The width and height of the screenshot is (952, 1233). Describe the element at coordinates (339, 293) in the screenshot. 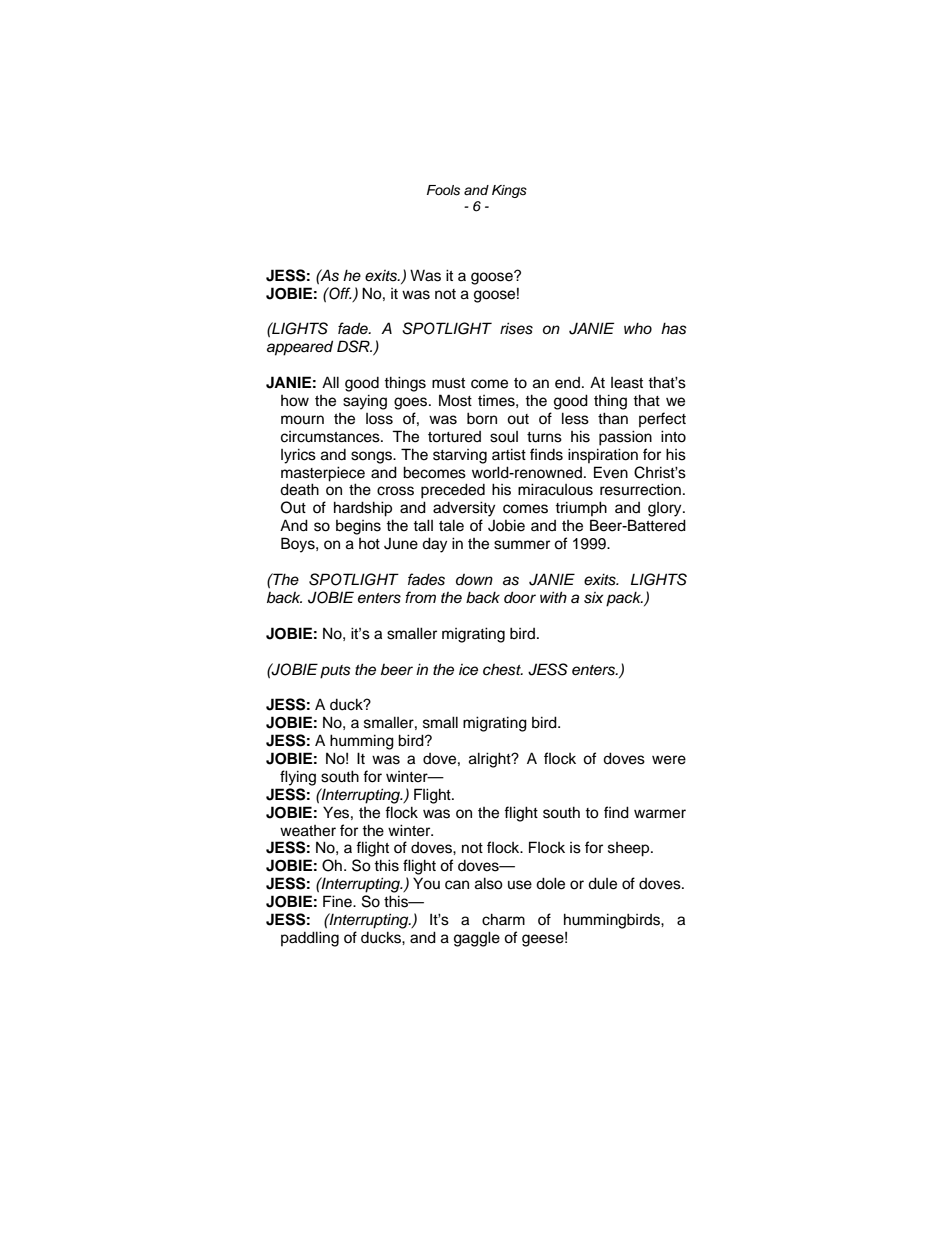

I see `Off` at that location.
